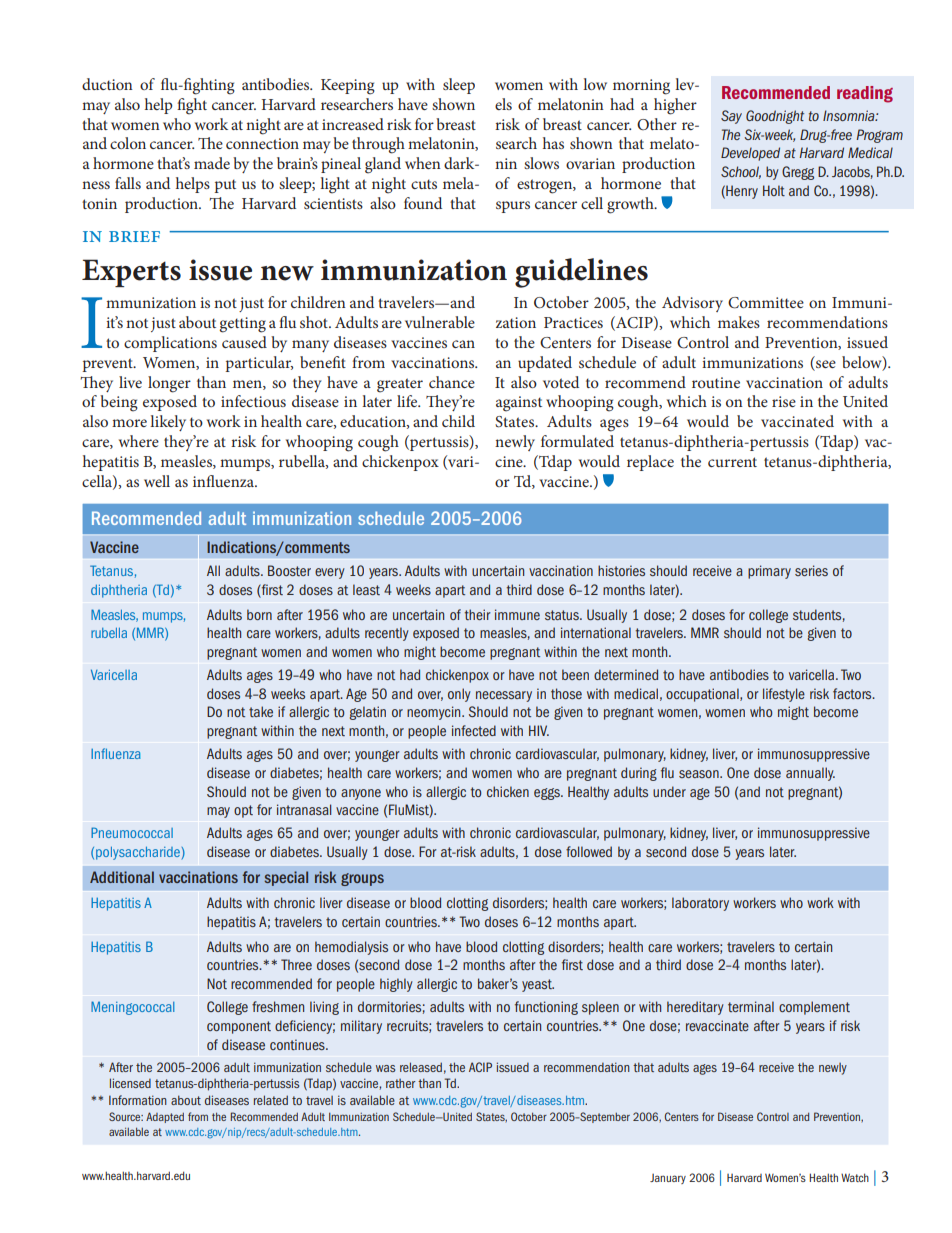 The image size is (952, 1233). What do you see at coordinates (477, 614) in the image?
I see `their` at bounding box center [477, 614].
